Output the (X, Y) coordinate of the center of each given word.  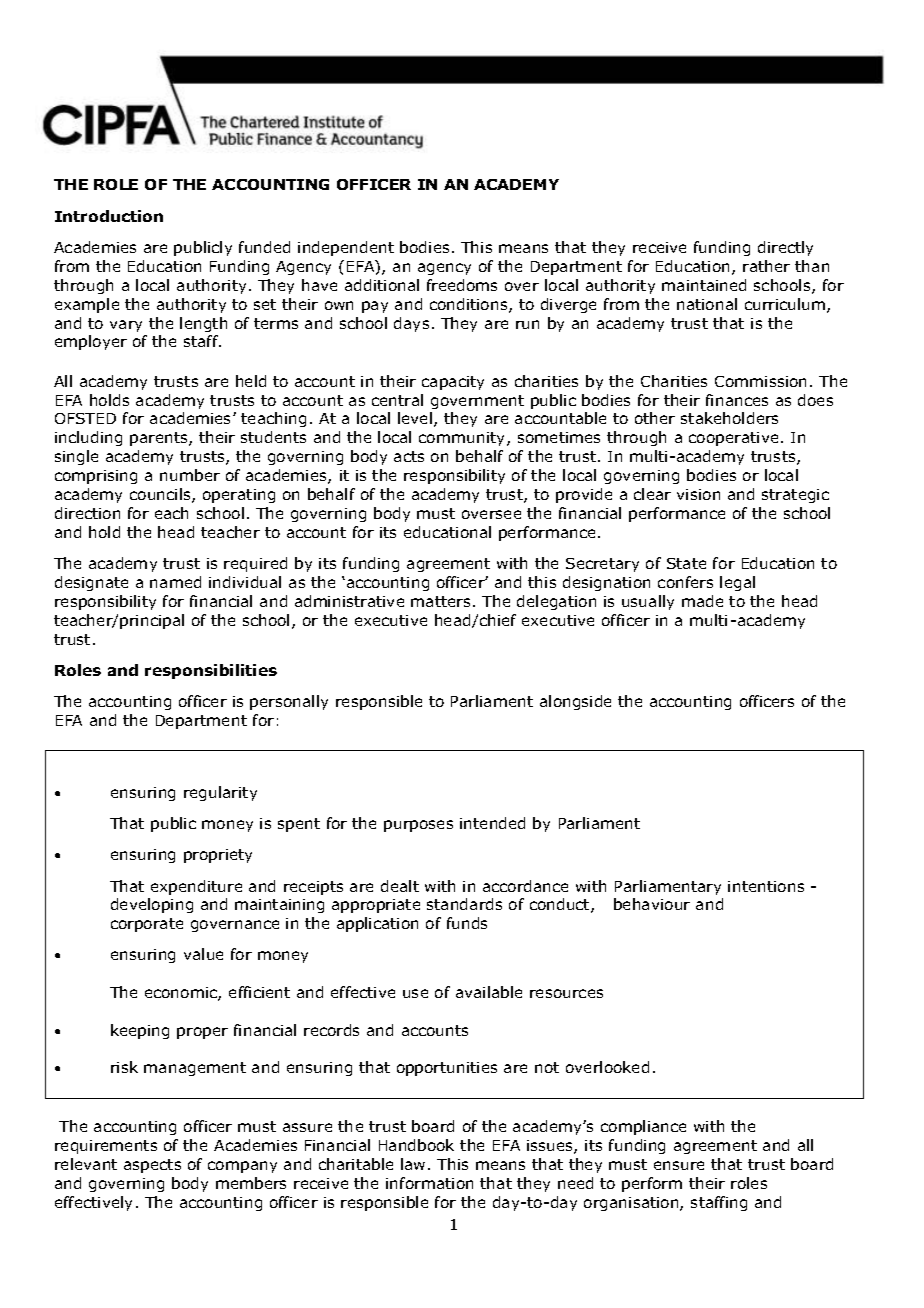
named (175, 582)
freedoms (462, 285)
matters (440, 601)
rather (766, 266)
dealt (400, 886)
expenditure (196, 887)
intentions (766, 886)
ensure (679, 1165)
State (686, 563)
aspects (152, 1166)
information (429, 1183)
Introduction (109, 216)
